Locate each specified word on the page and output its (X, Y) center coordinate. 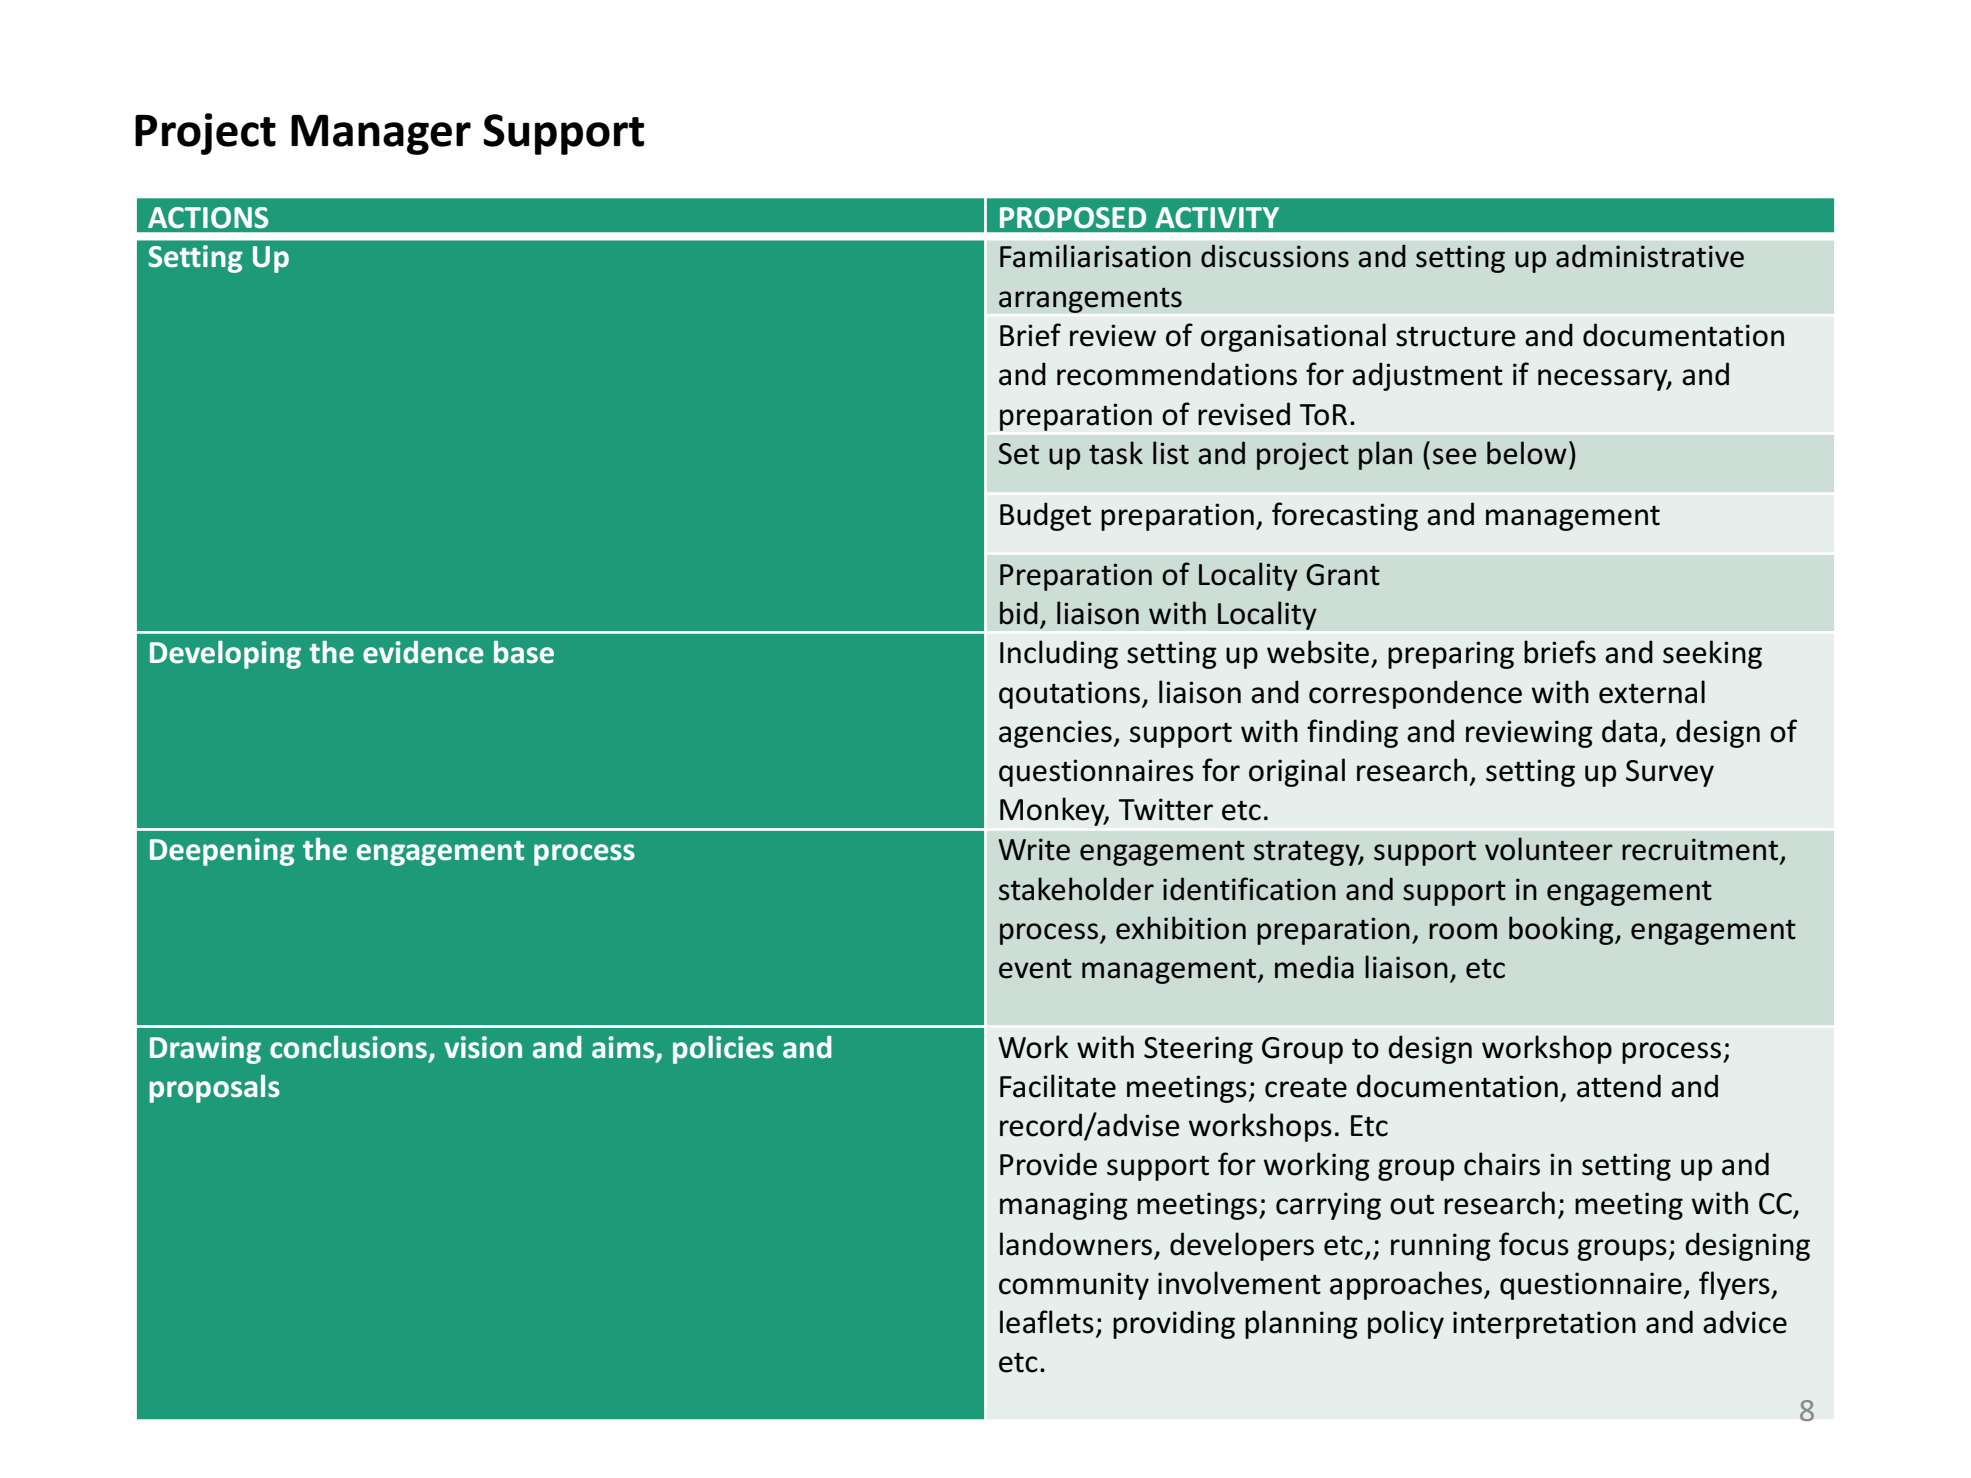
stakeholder (1076, 889)
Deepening (222, 852)
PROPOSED (1073, 218)
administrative (1650, 256)
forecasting (1345, 516)
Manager (381, 135)
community (1074, 1286)
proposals (214, 1088)
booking (1562, 930)
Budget (1045, 516)
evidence (423, 652)
